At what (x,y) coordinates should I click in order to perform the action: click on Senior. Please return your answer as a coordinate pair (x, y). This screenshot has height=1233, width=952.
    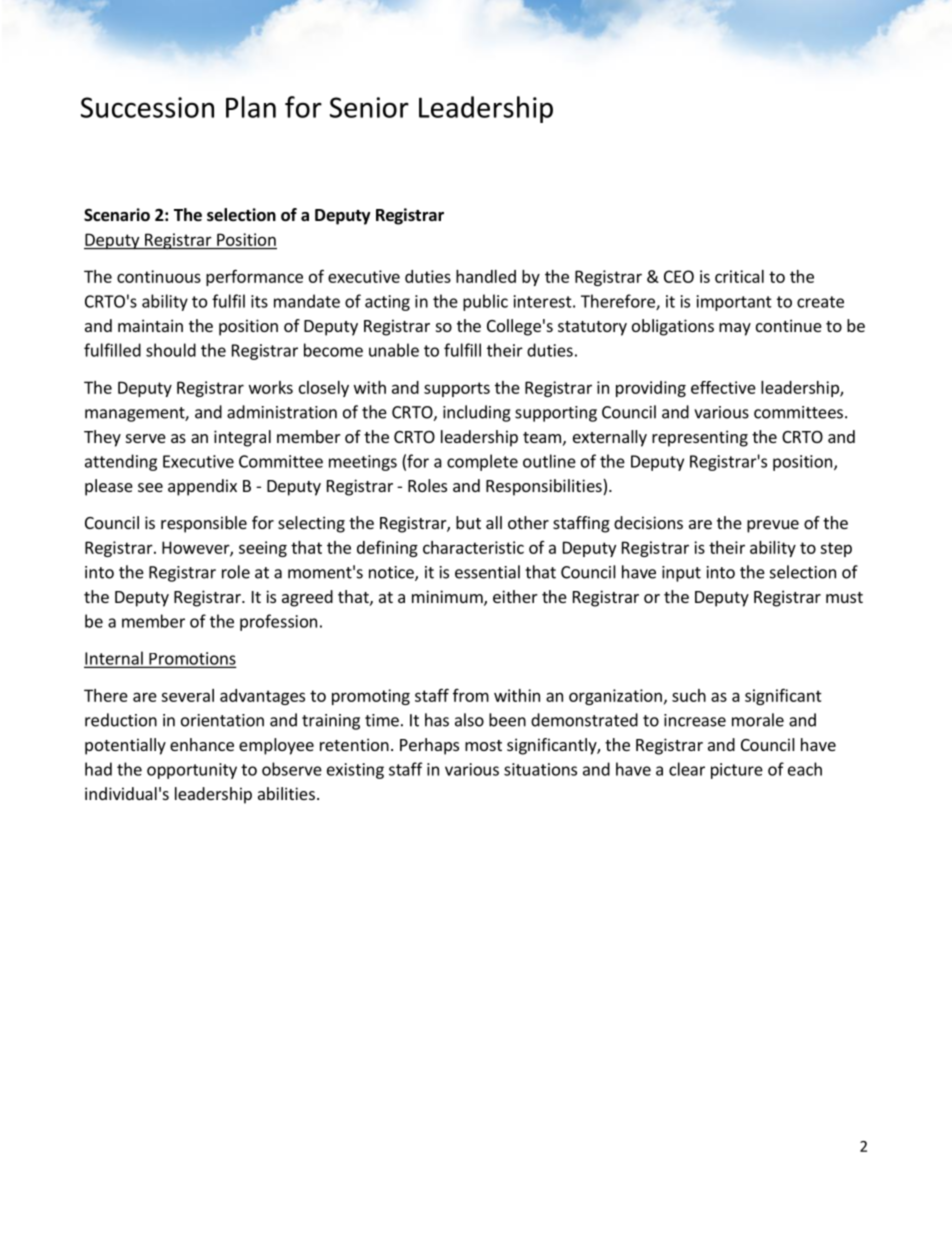
    Looking at the image, I should click on (369, 107).
